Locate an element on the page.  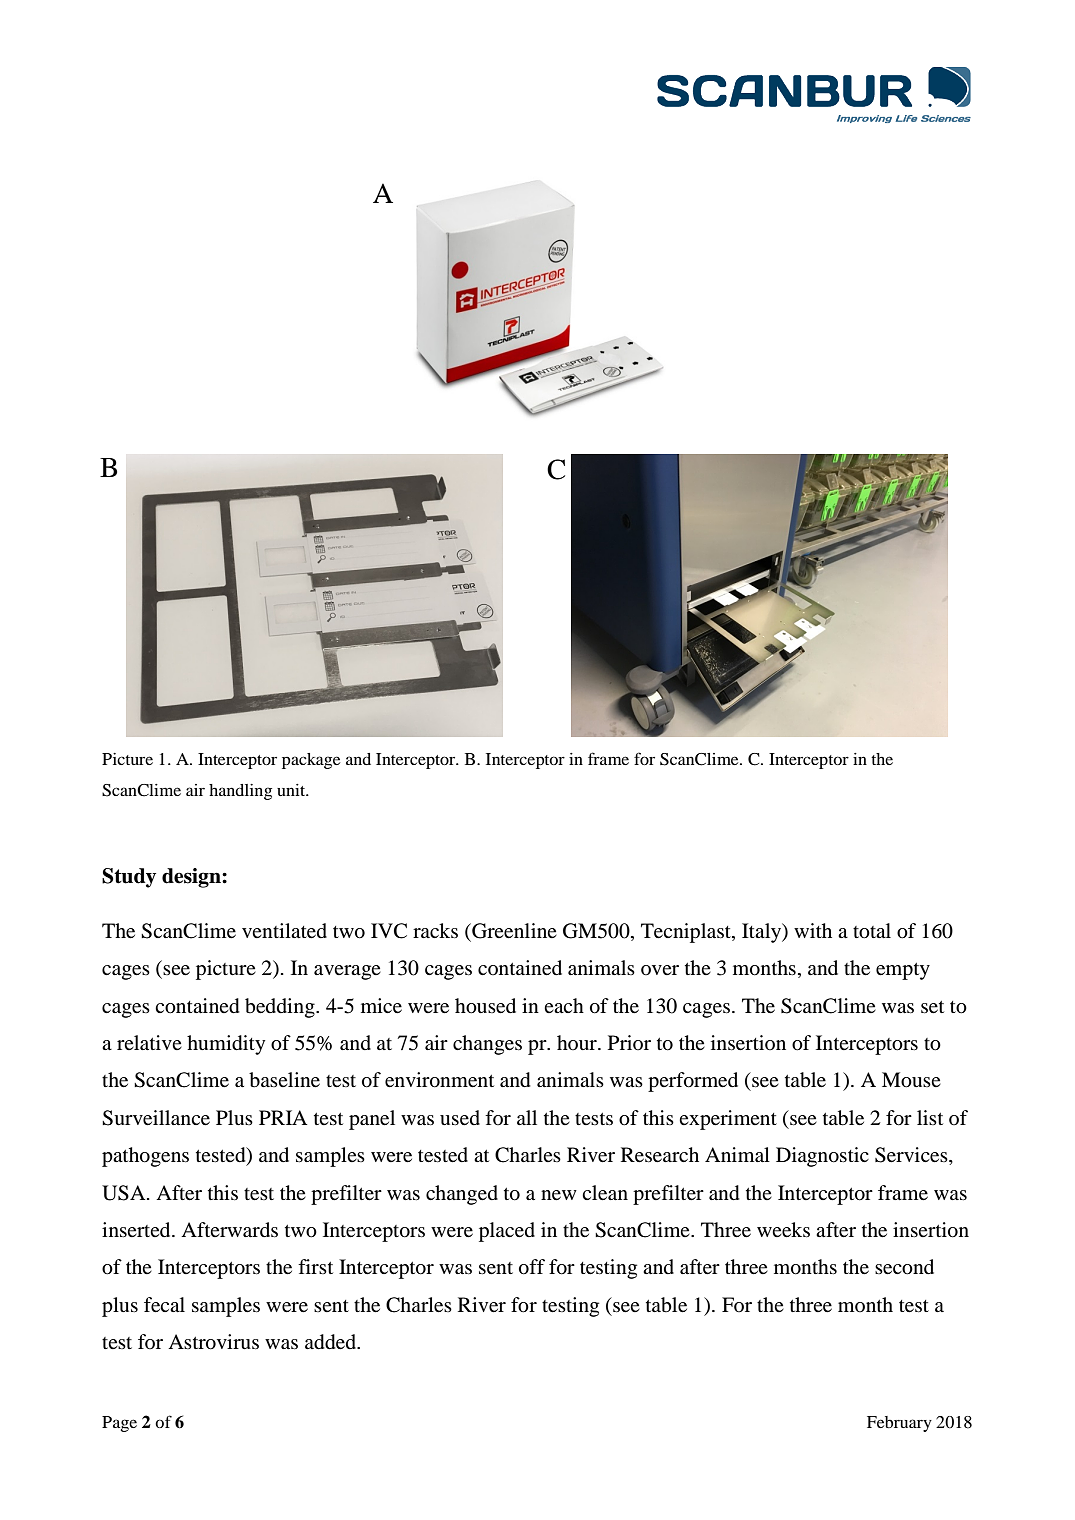
empty is located at coordinates (903, 971).
